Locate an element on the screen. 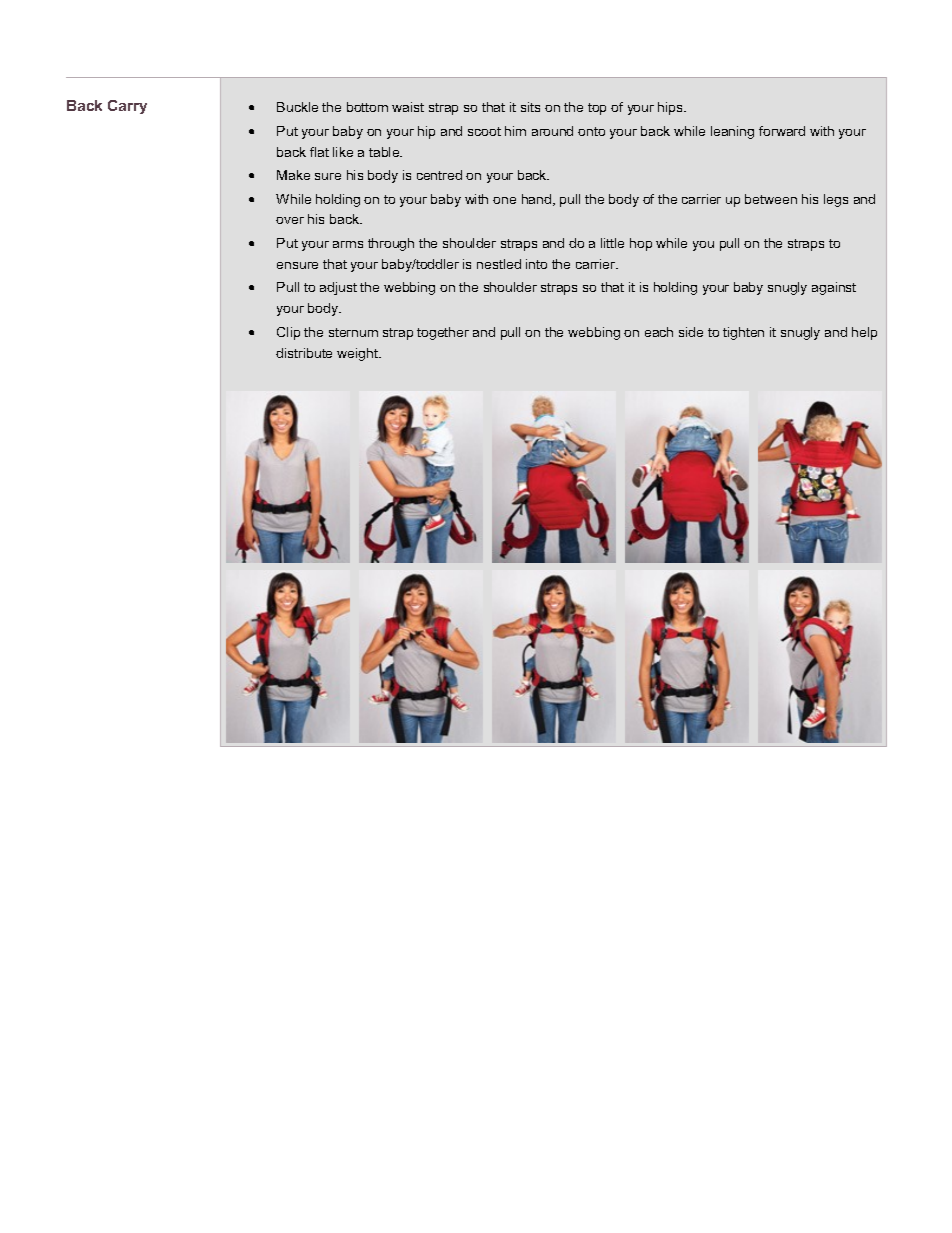  distribute is located at coordinates (304, 353).
